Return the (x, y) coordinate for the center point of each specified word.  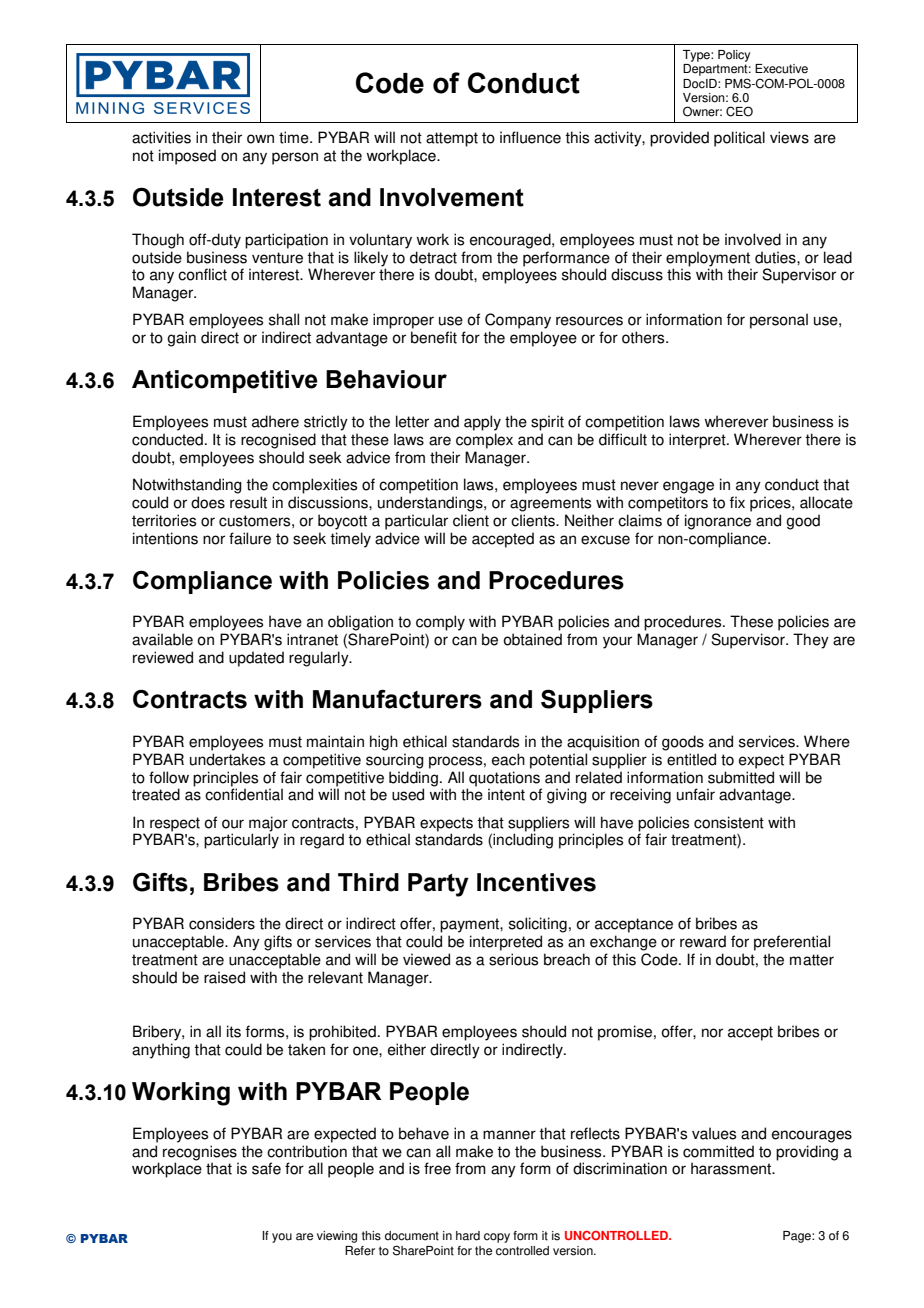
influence (530, 137)
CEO (739, 111)
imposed (187, 157)
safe (266, 1168)
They (811, 641)
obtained (532, 639)
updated (256, 659)
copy (497, 1238)
